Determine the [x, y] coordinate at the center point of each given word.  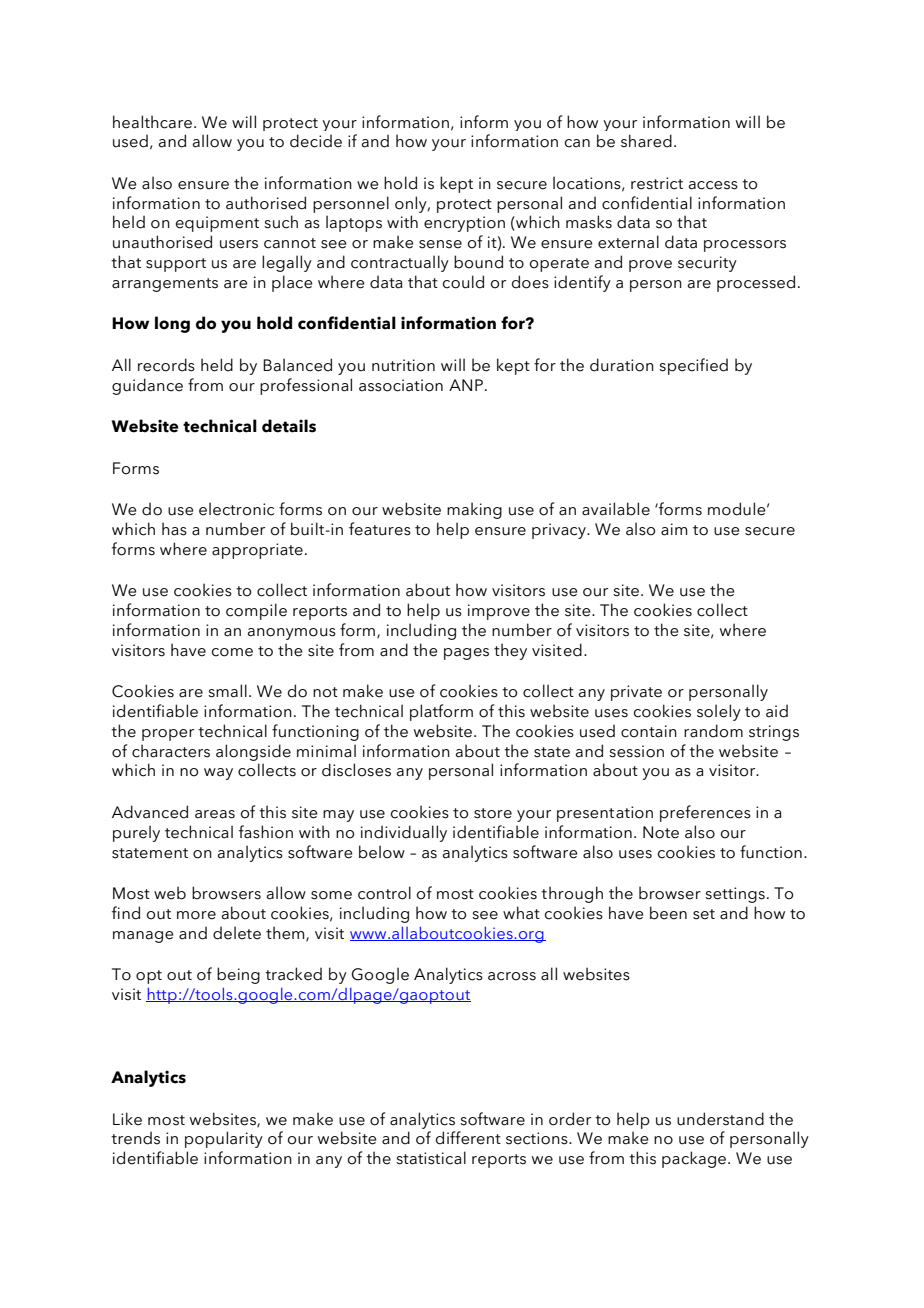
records [166, 365]
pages [466, 654]
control [384, 893]
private [636, 693]
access [713, 185]
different [468, 1138]
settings [735, 895]
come [232, 652]
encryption [464, 224]
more [196, 915]
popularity [224, 1139]
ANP [466, 385]
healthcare [152, 122]
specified [693, 366]
